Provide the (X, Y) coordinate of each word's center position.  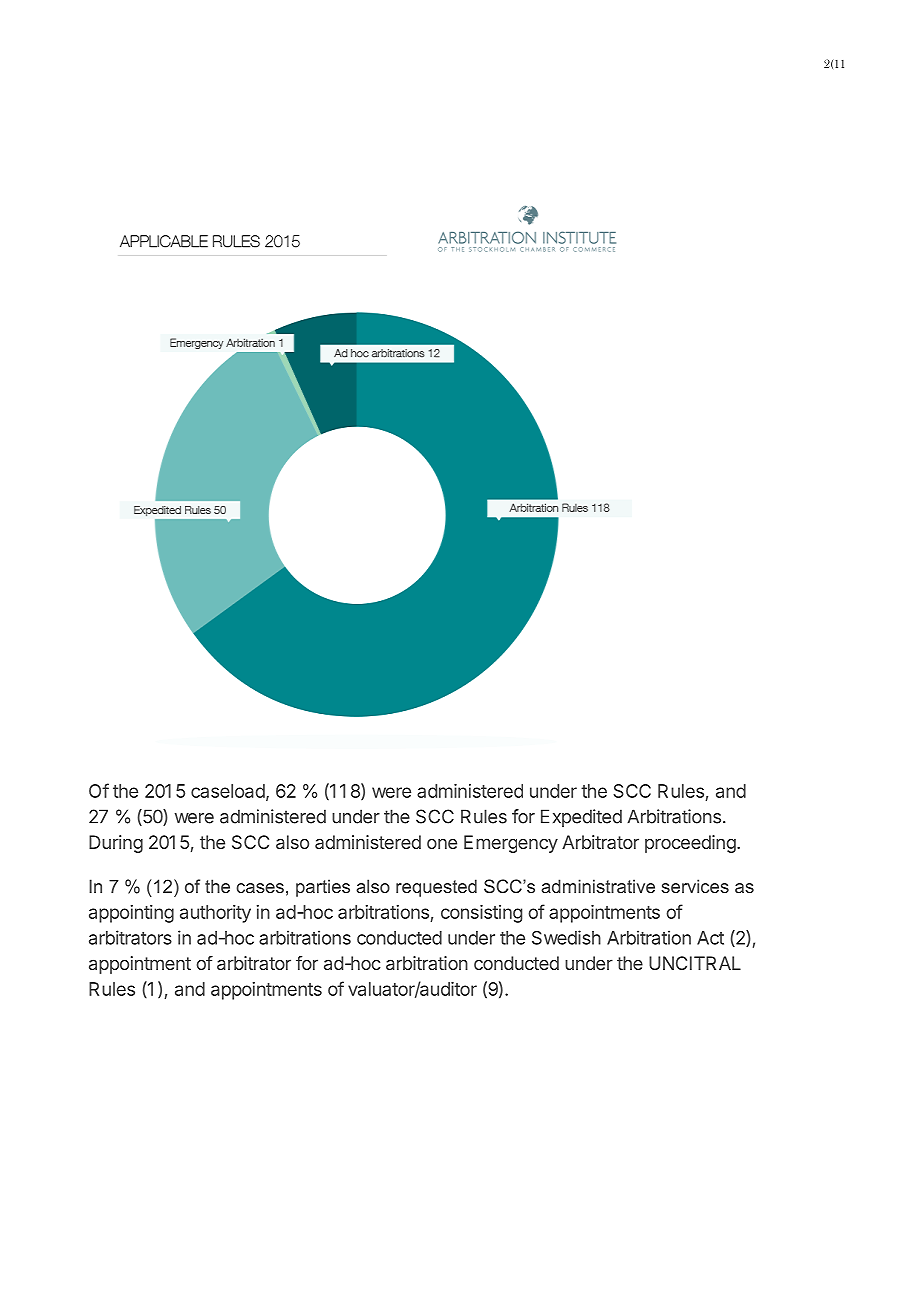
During (116, 844)
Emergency (511, 844)
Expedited (581, 818)
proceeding (690, 844)
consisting (481, 914)
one (442, 844)
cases (260, 888)
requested (436, 888)
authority (215, 914)
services (695, 886)
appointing (131, 914)
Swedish (566, 937)
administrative (598, 886)
